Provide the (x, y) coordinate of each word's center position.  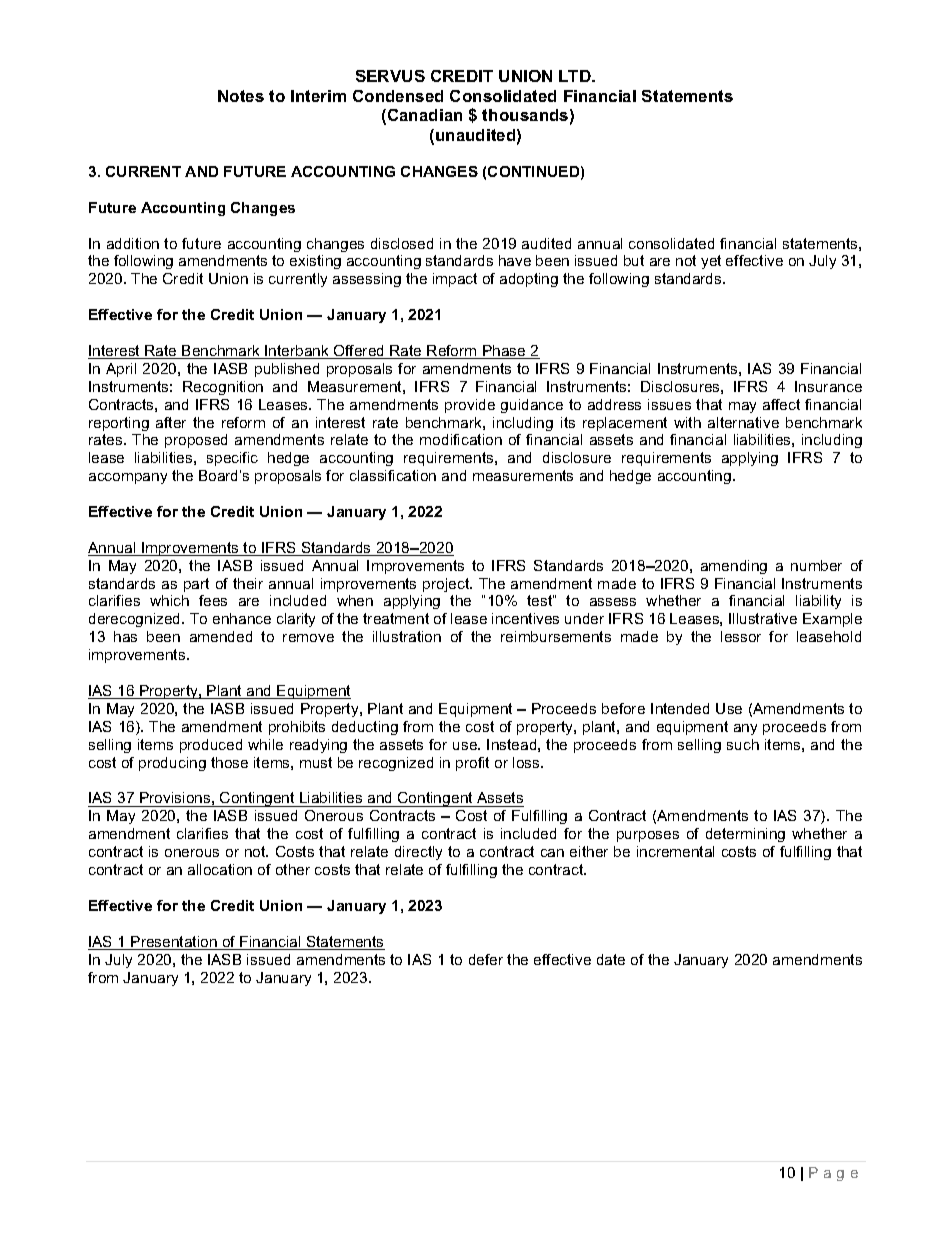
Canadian (423, 116)
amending (734, 567)
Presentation (174, 943)
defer (486, 959)
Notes (241, 96)
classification (393, 475)
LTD (576, 76)
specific (232, 459)
